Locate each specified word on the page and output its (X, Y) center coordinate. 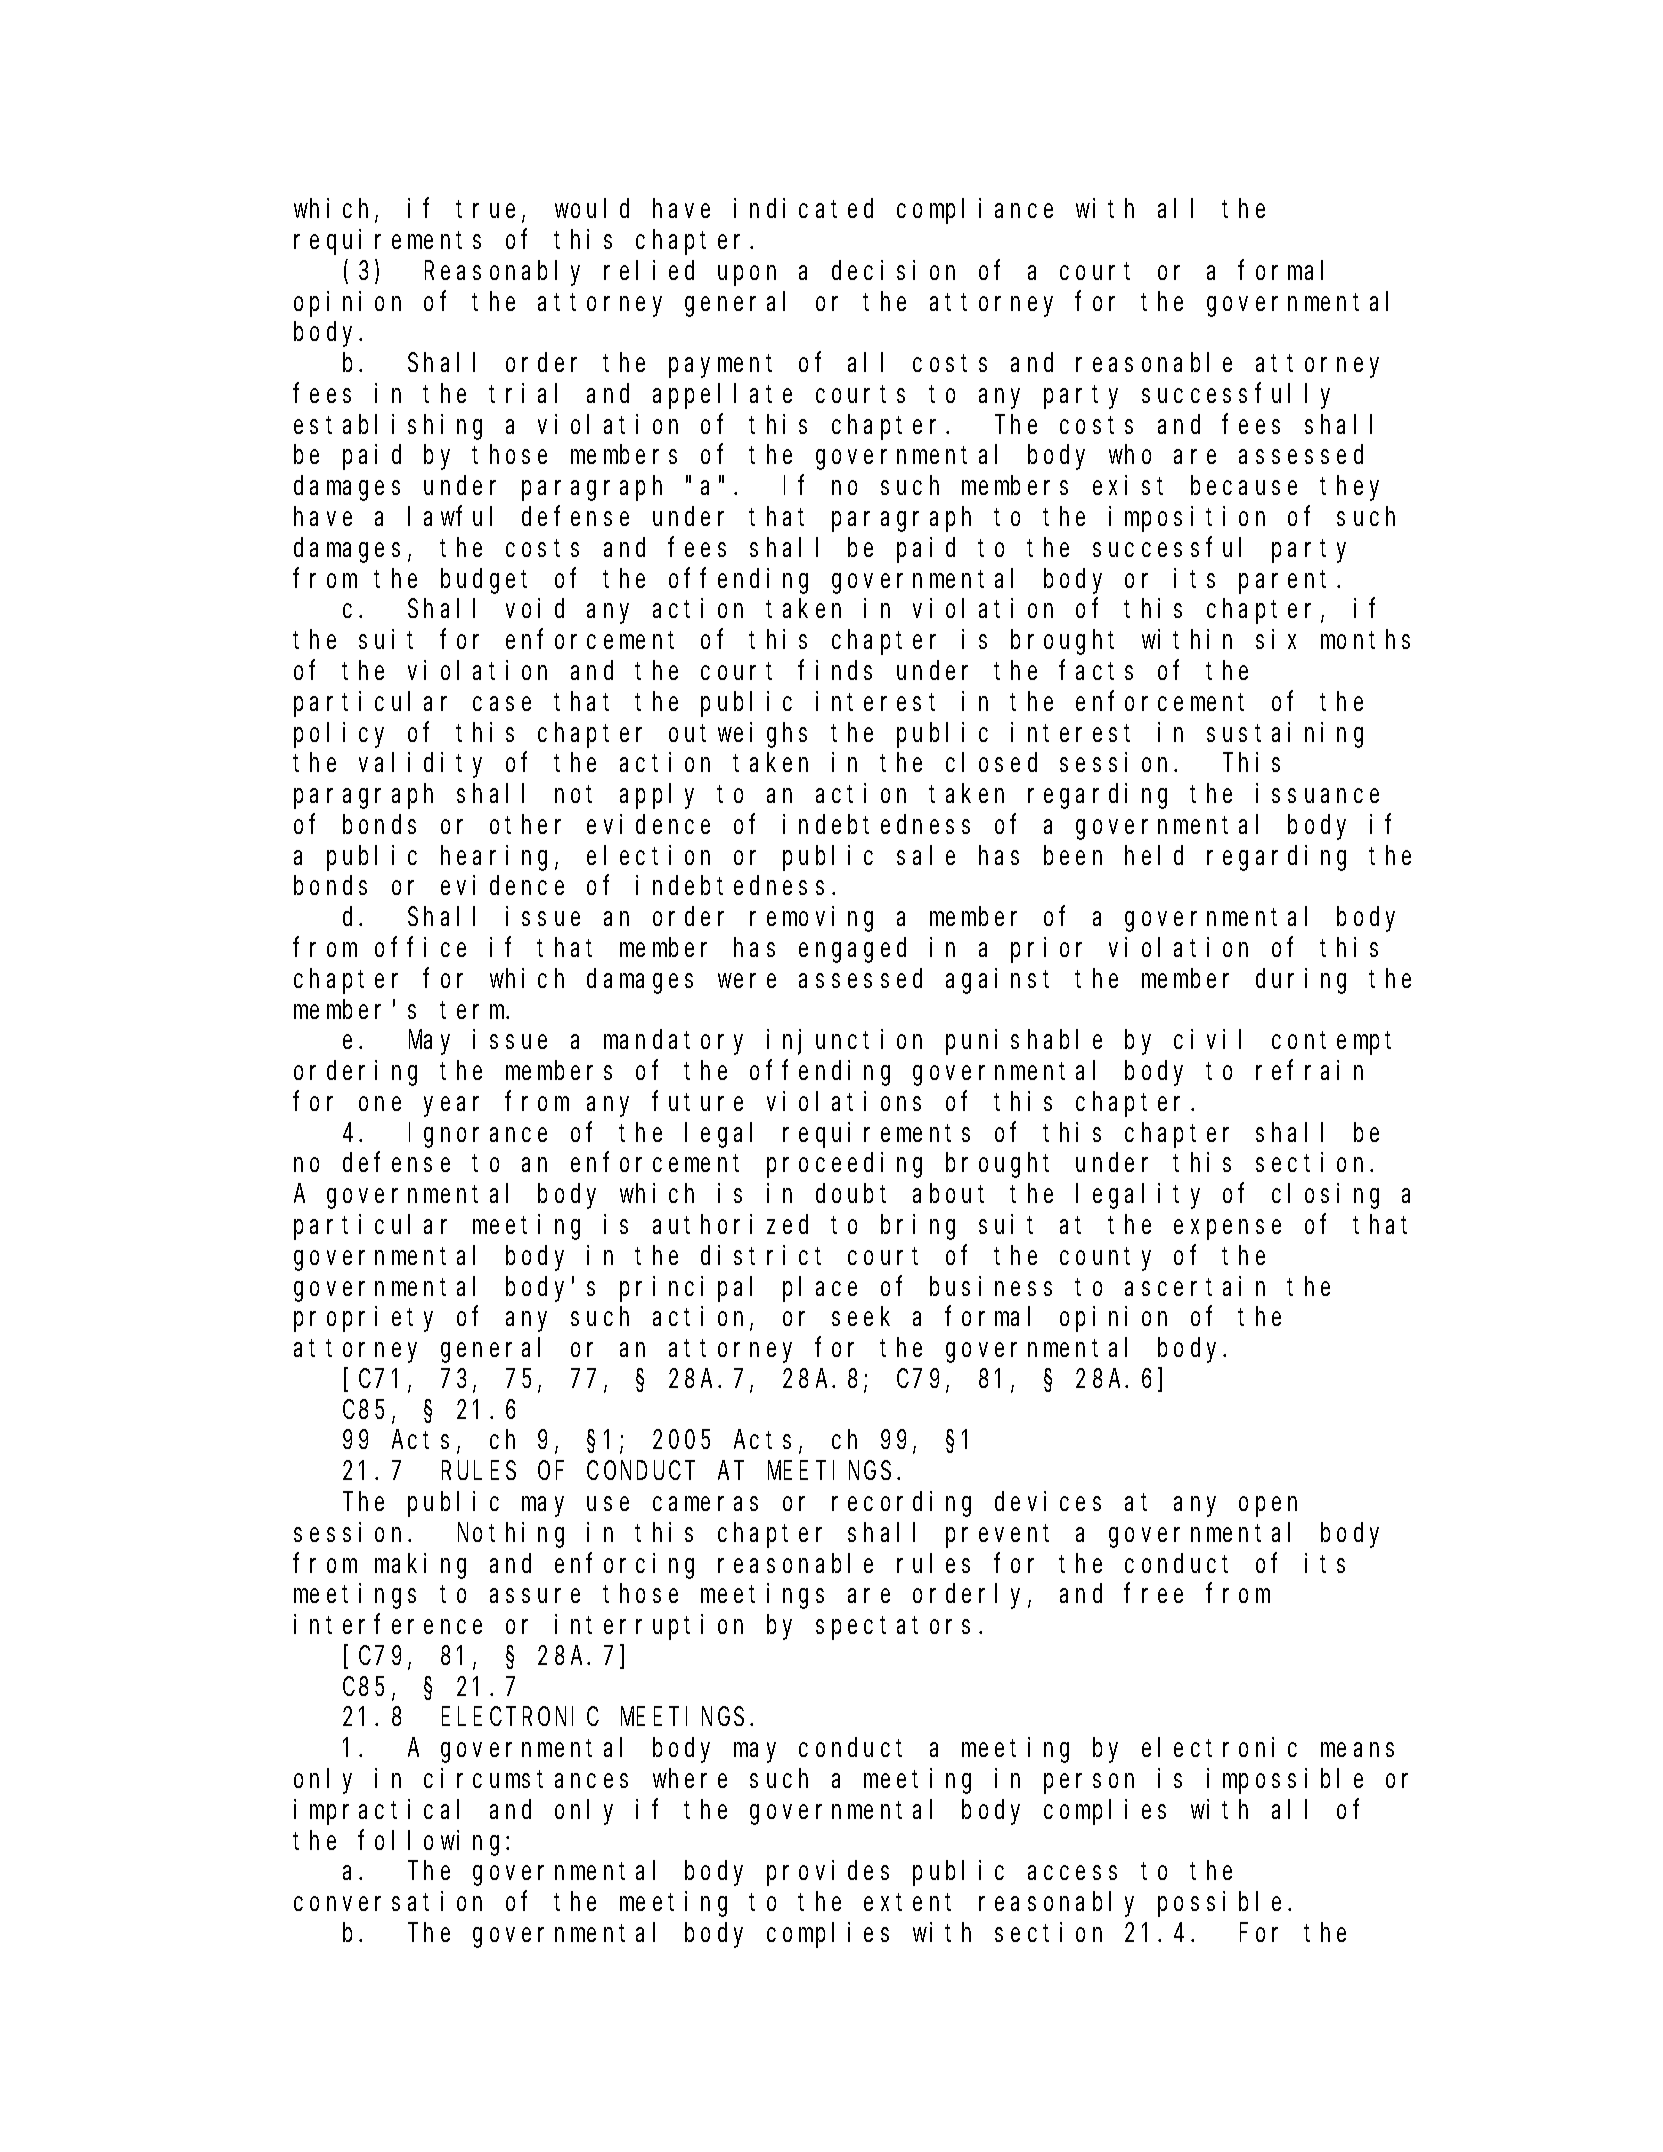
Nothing (511, 1535)
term (474, 1010)
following (433, 1843)
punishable (1024, 1042)
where (690, 1778)
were (747, 981)
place (820, 1289)
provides (828, 1873)
